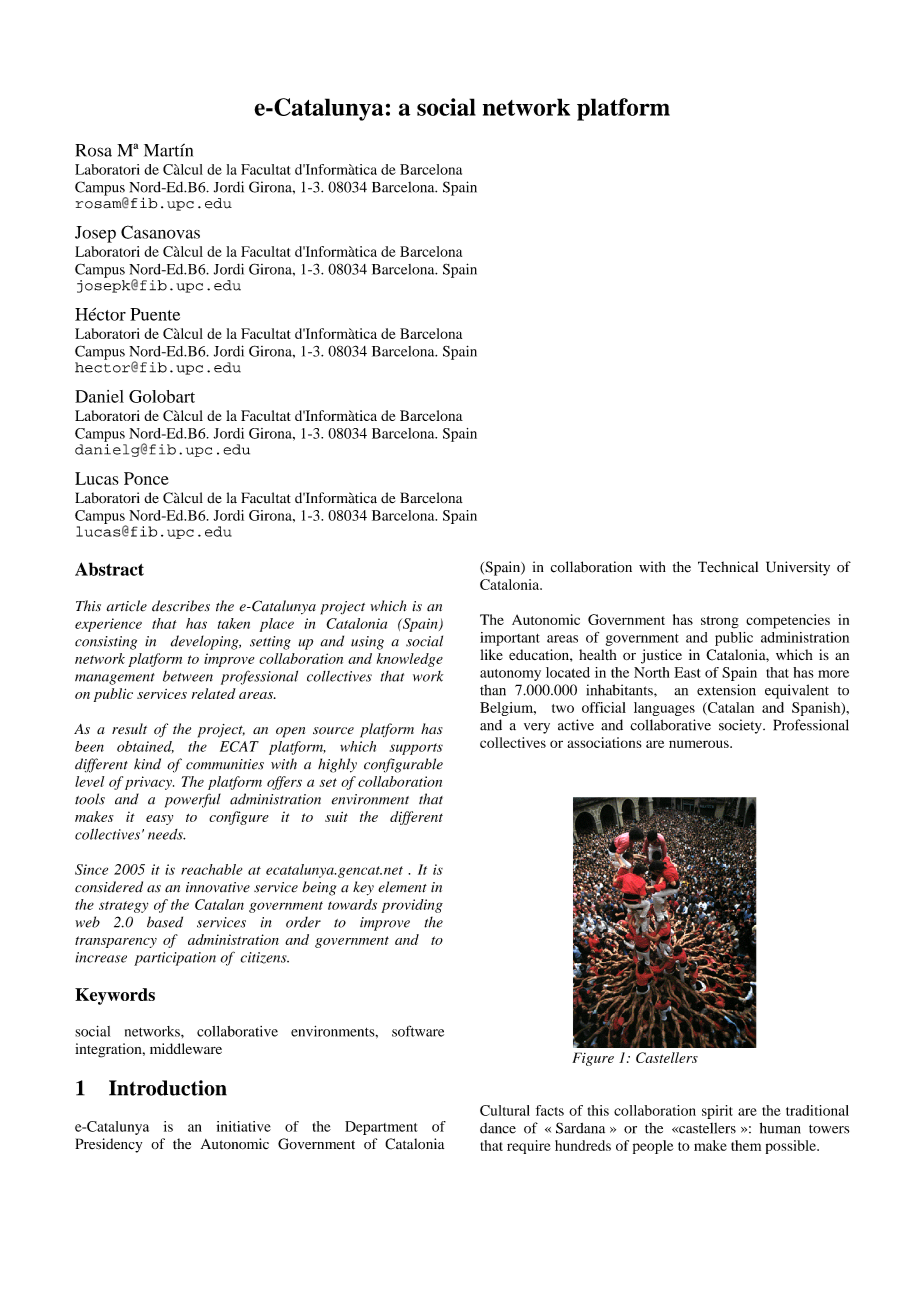 Image resolution: width=924 pixels, height=1308 pixels. I want to click on initiative, so click(244, 1126).
